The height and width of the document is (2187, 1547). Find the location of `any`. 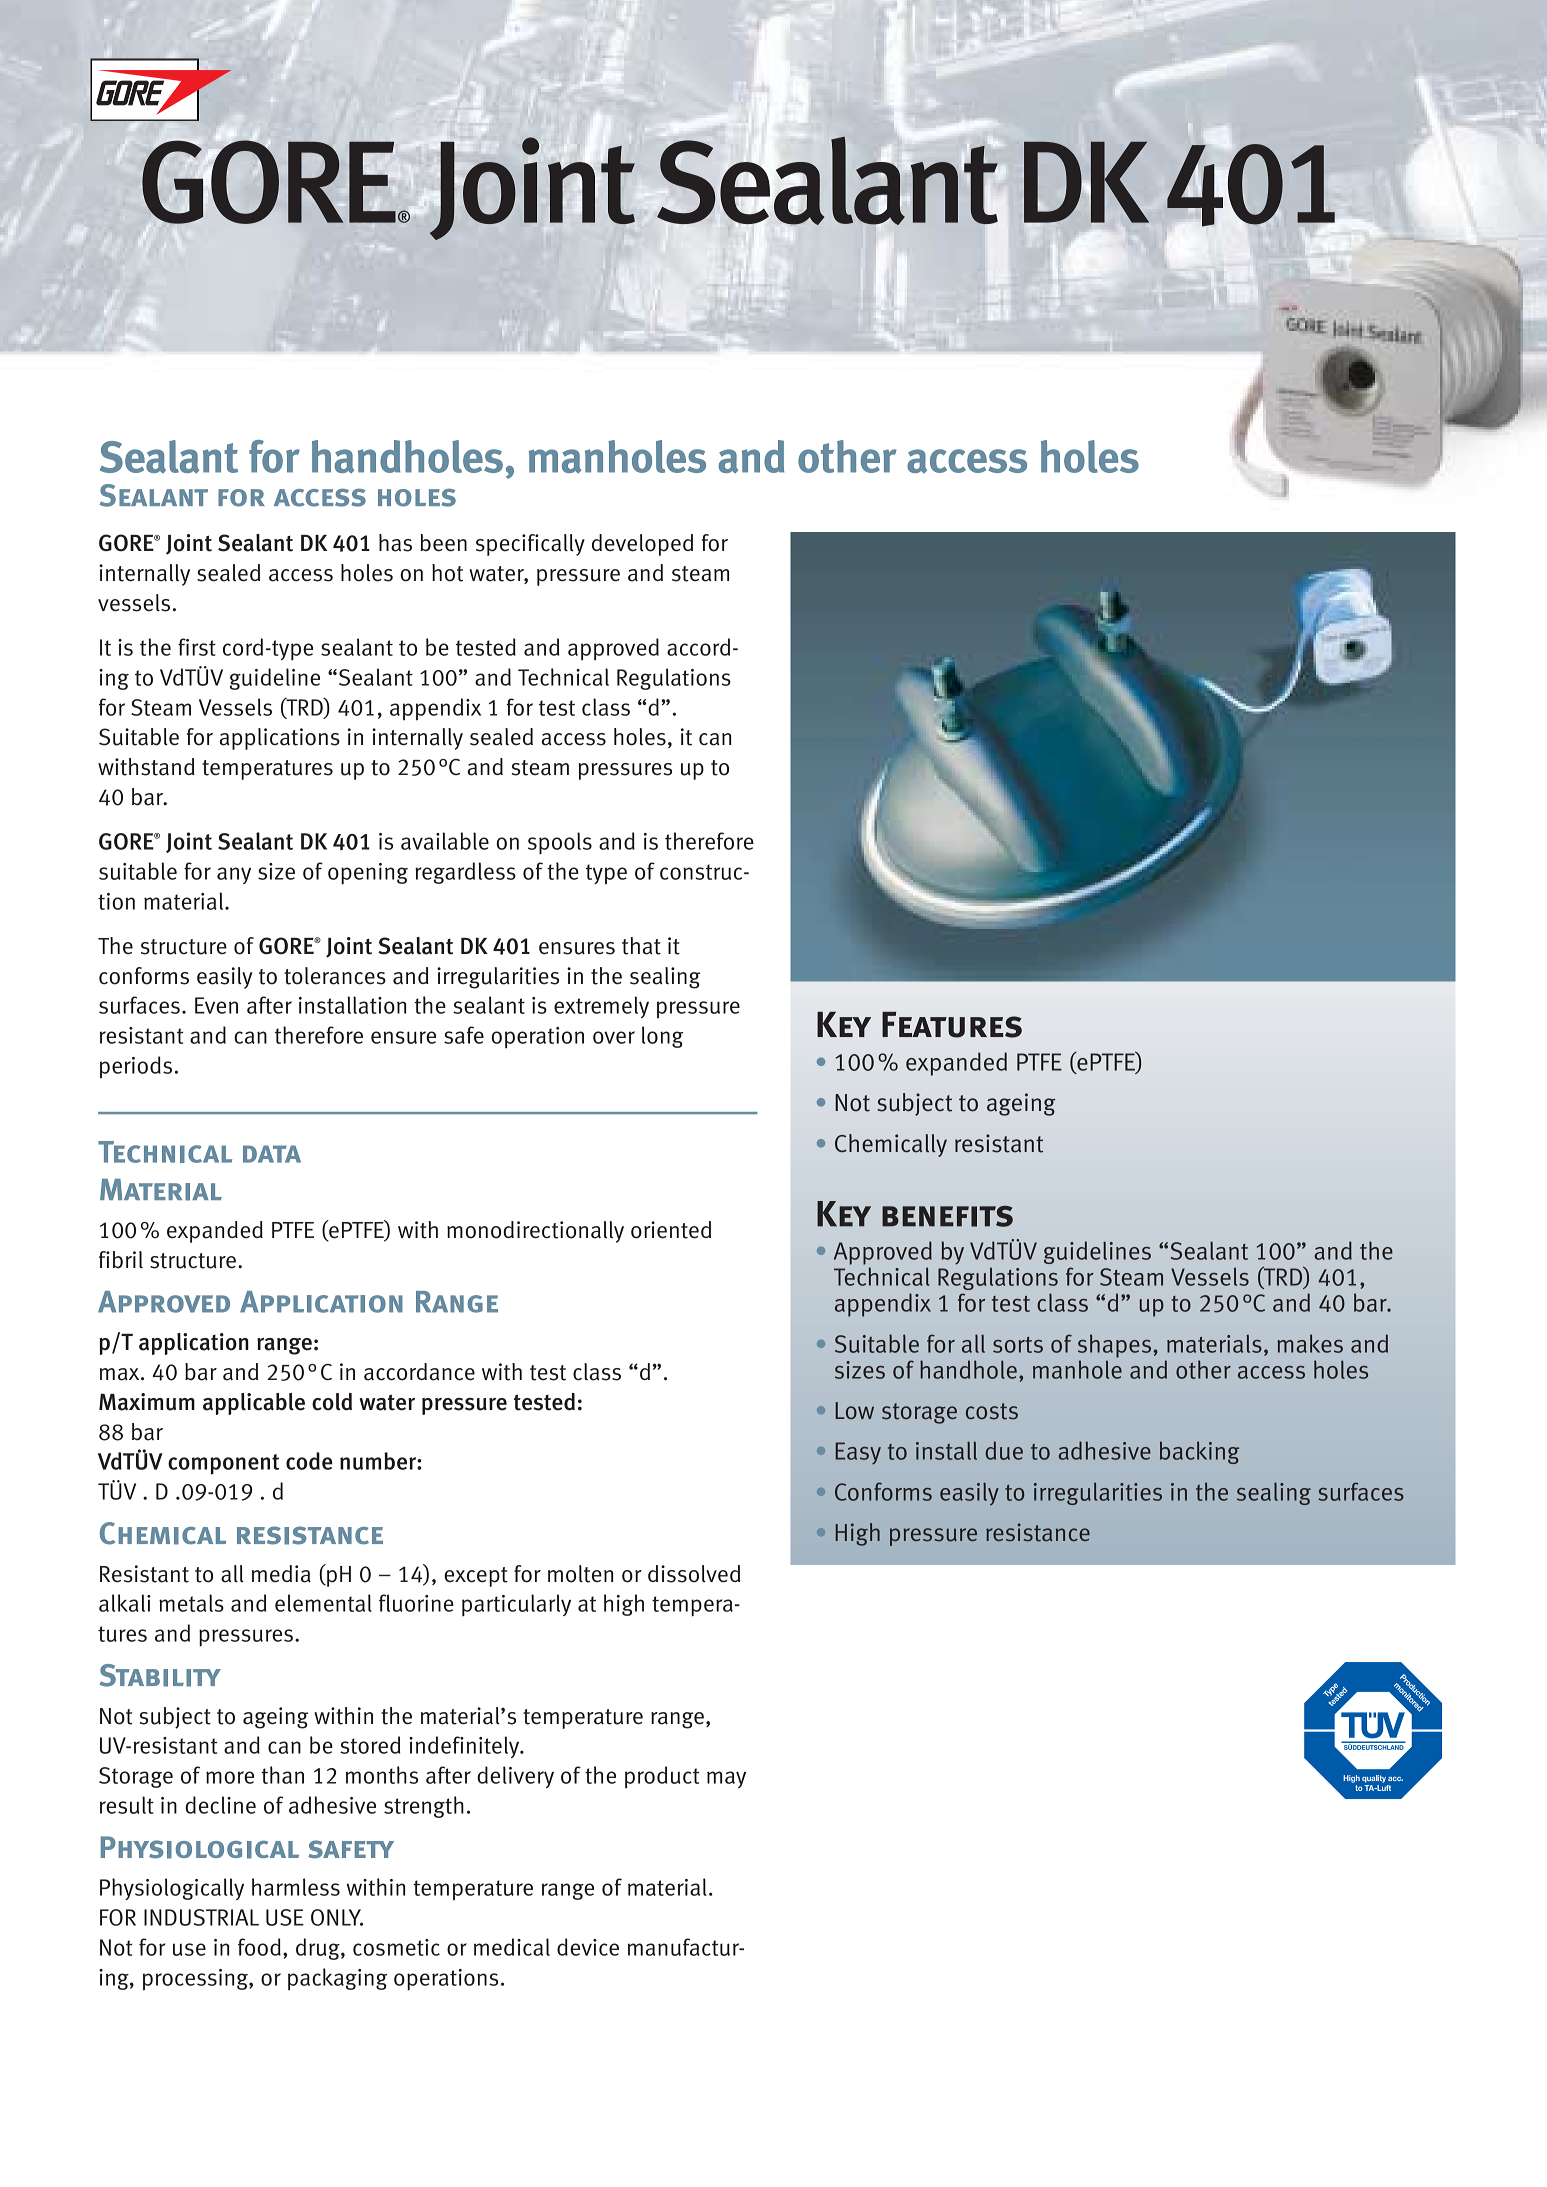

any is located at coordinates (234, 875).
